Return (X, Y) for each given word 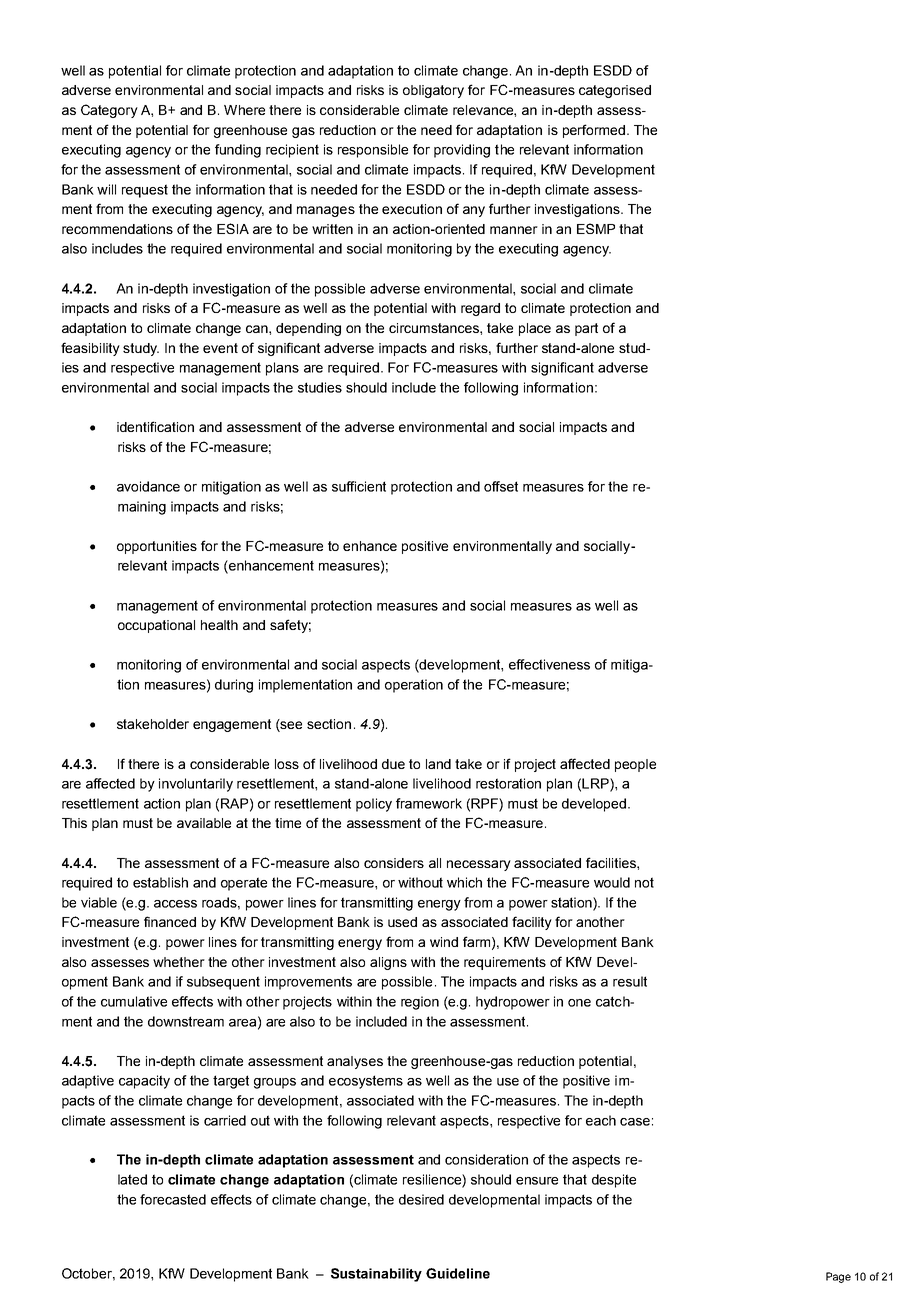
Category (109, 111)
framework (429, 803)
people (635, 765)
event (220, 348)
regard (480, 309)
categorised (615, 91)
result (630, 981)
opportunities (157, 547)
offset (501, 486)
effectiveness (549, 664)
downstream (186, 1021)
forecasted (173, 1199)
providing (462, 151)
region (420, 1003)
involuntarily (196, 785)
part (586, 329)
